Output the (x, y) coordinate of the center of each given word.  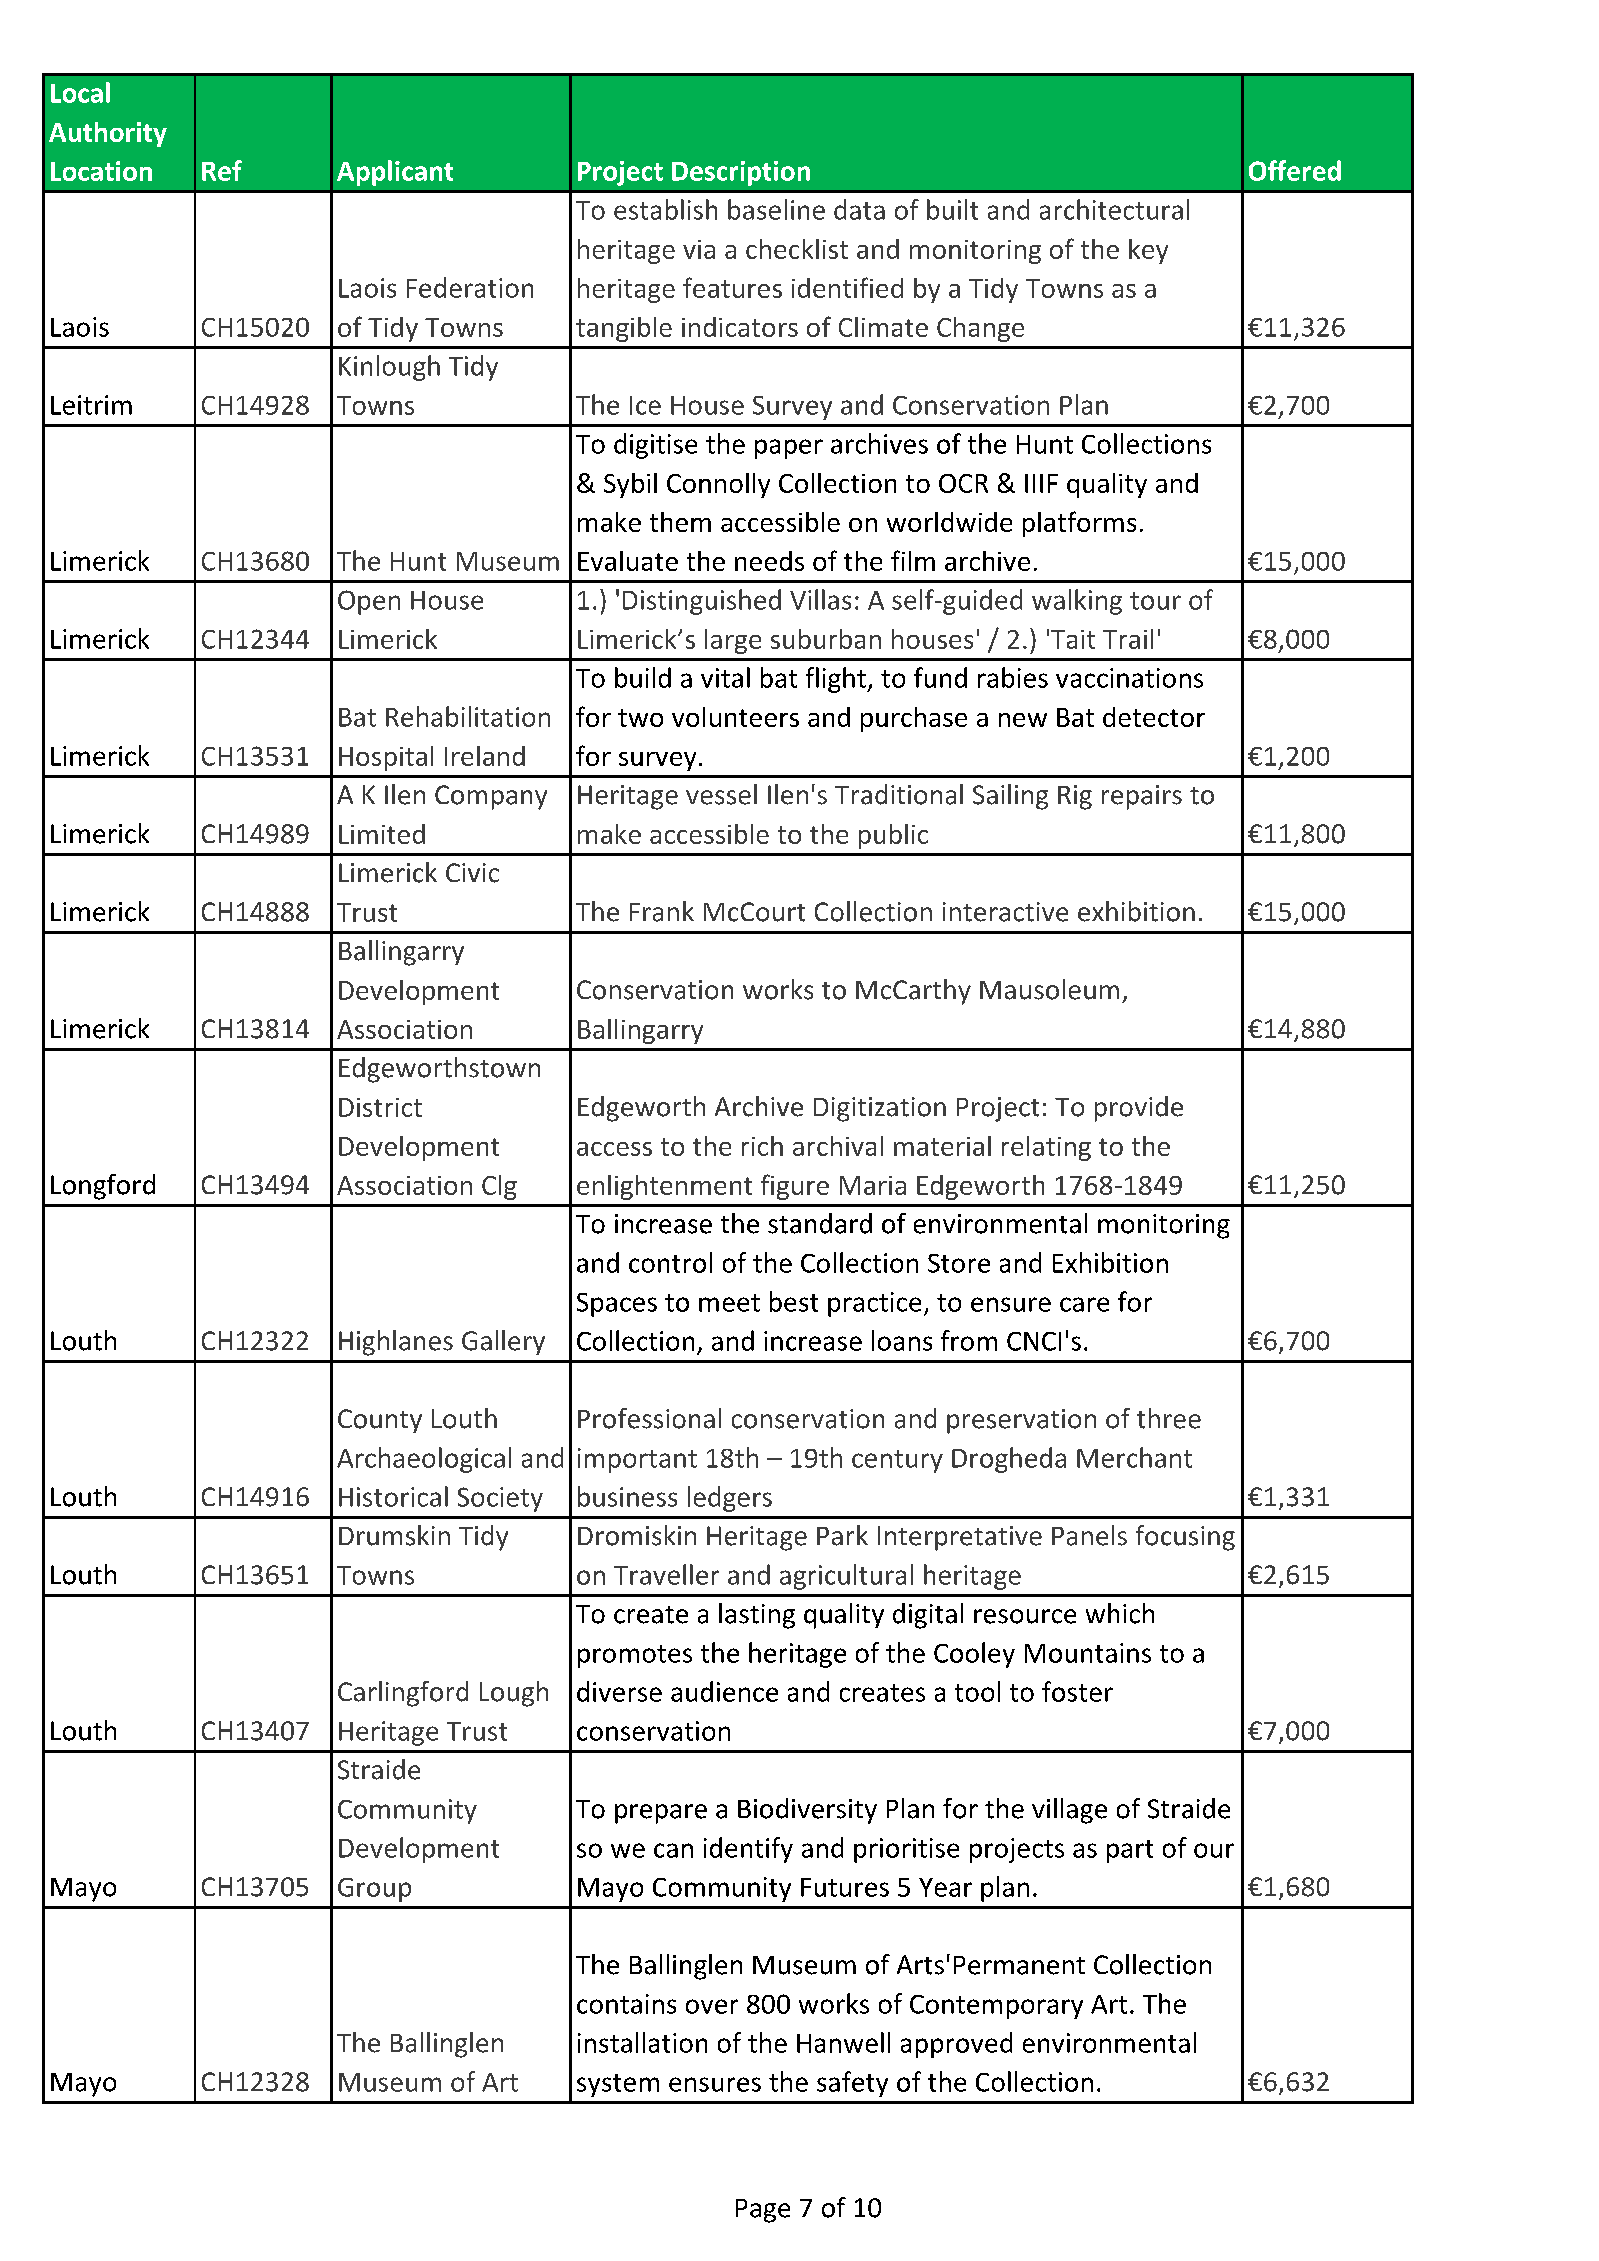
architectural (1114, 209)
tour (1155, 601)
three (1169, 1418)
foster (1077, 1691)
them (680, 522)
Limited (382, 834)
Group (374, 1890)
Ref (222, 170)
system (618, 2085)
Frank (662, 911)
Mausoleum (1049, 989)
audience (724, 1691)
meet (729, 1303)
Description (741, 173)
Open (369, 602)
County (380, 1421)
